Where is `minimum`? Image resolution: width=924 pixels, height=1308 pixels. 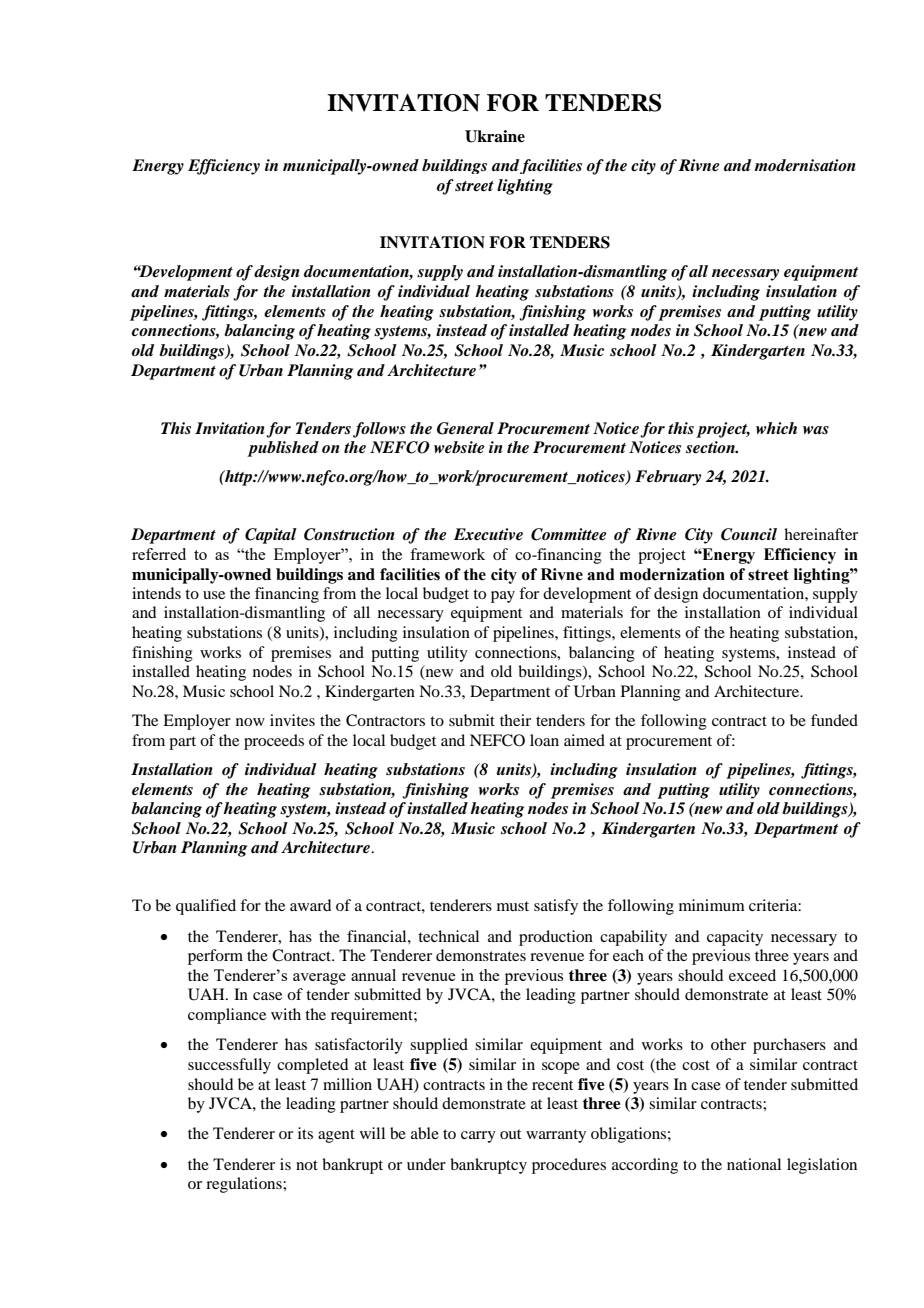 minimum is located at coordinates (712, 905).
